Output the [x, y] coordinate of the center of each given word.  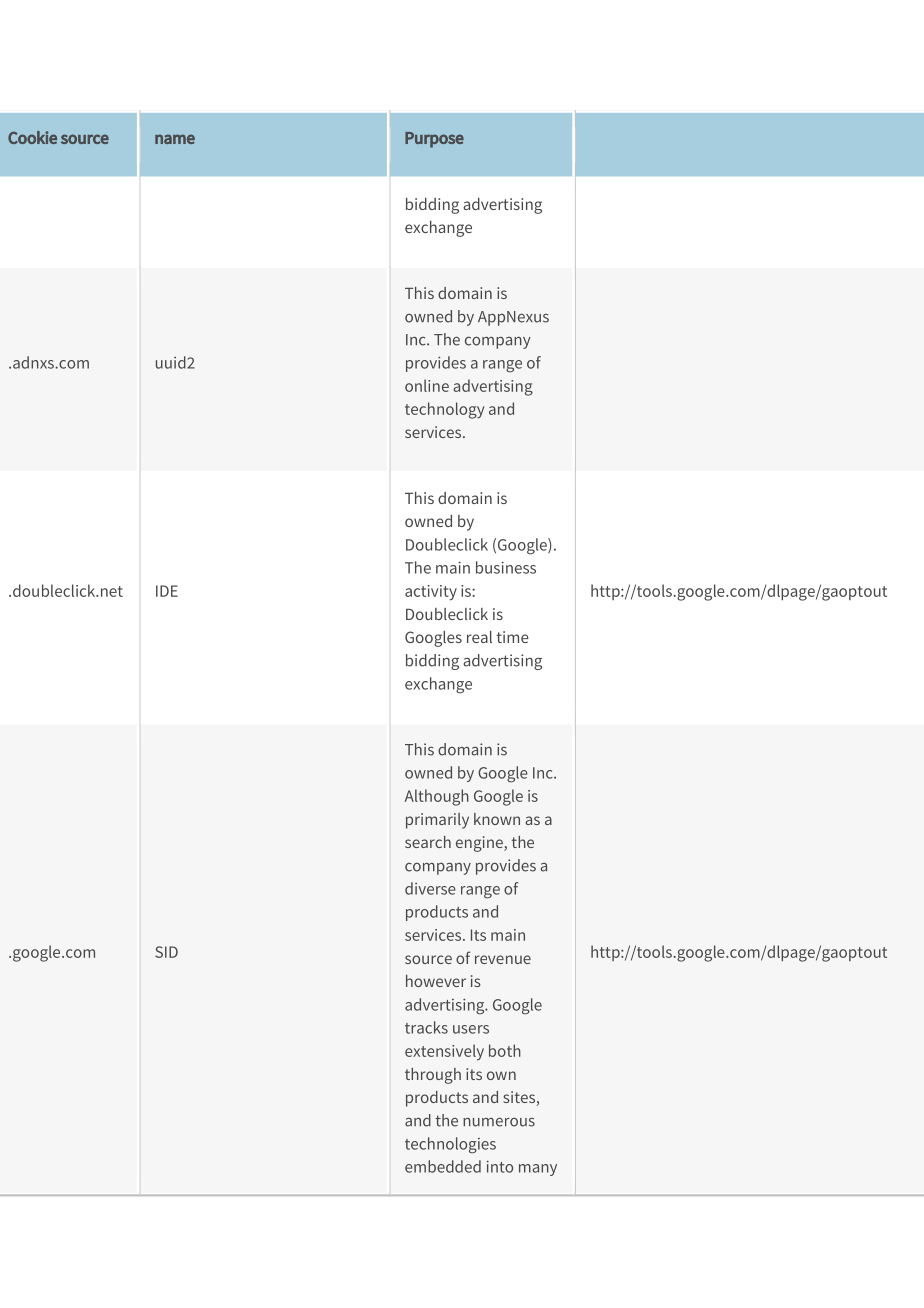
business [506, 567]
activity [431, 593]
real [479, 637]
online [427, 385]
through [433, 1076]
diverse [430, 888]
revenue [503, 959]
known [497, 819]
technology [444, 410]
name [175, 139]
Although [437, 797]
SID [166, 952]
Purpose [434, 140]
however [436, 981]
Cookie [32, 137]
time [512, 637]
